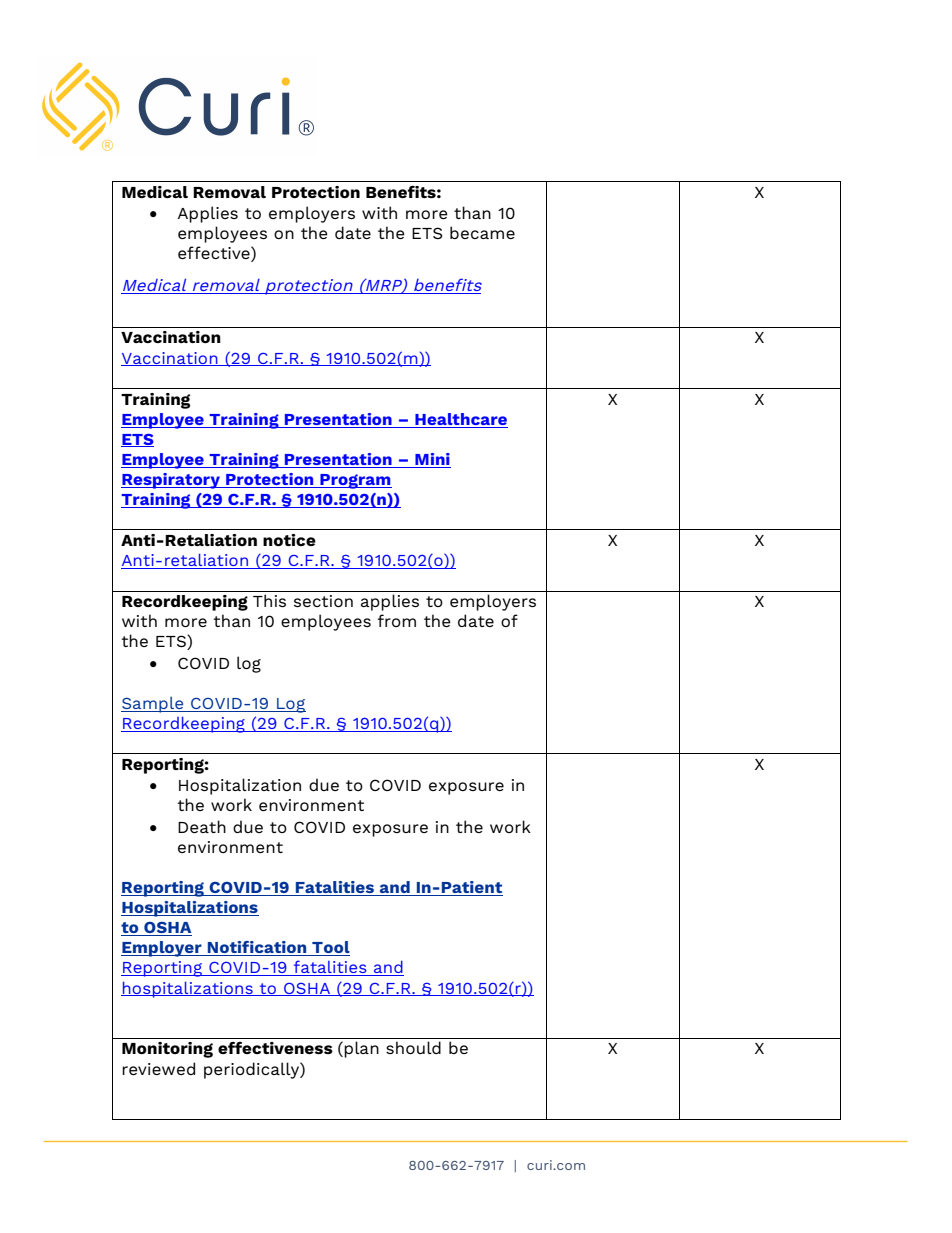 The height and width of the screenshot is (1233, 952). Describe the element at coordinates (171, 481) in the screenshot. I see `Respiratory` at that location.
